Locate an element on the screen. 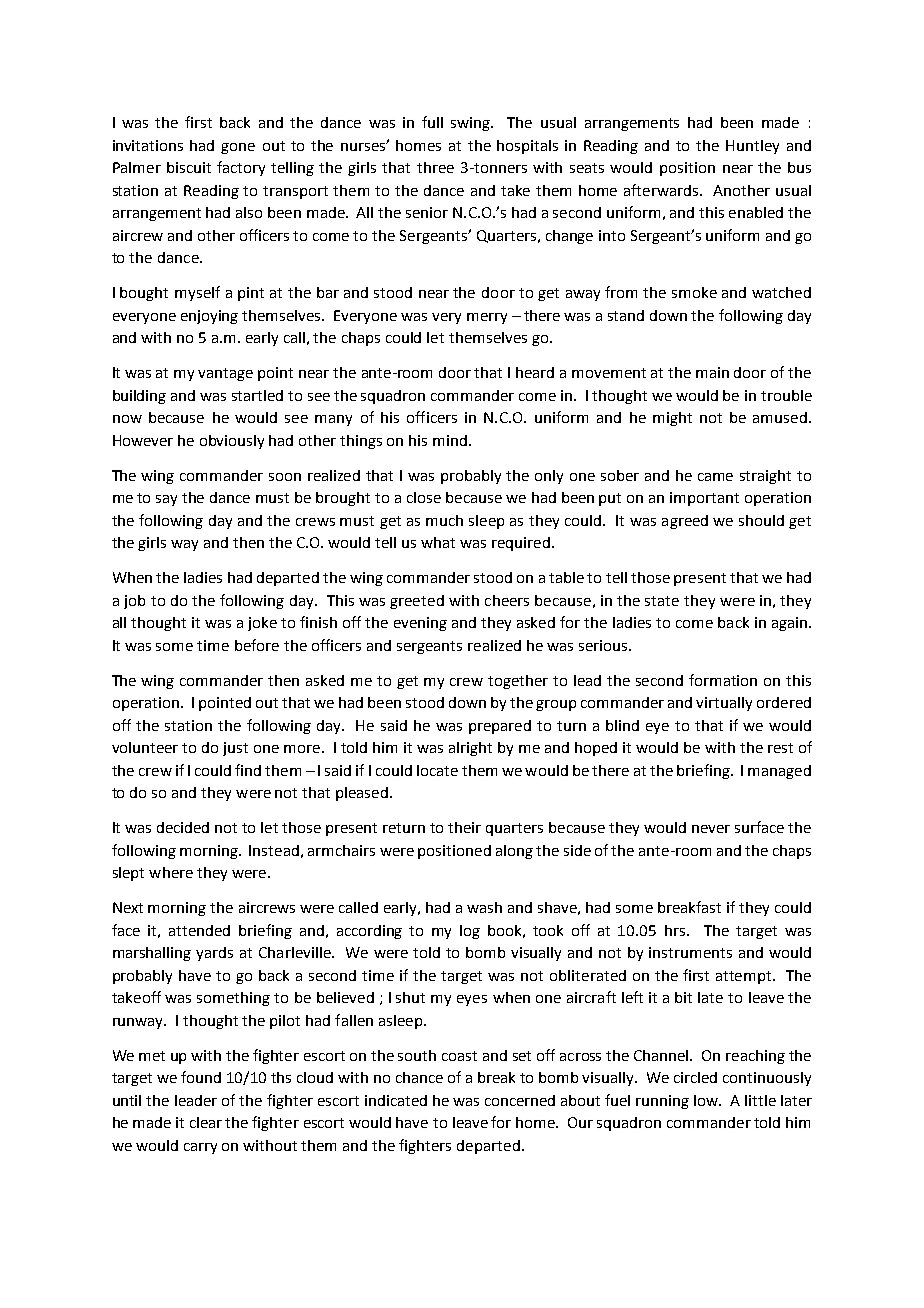  Huntley is located at coordinates (752, 147).
